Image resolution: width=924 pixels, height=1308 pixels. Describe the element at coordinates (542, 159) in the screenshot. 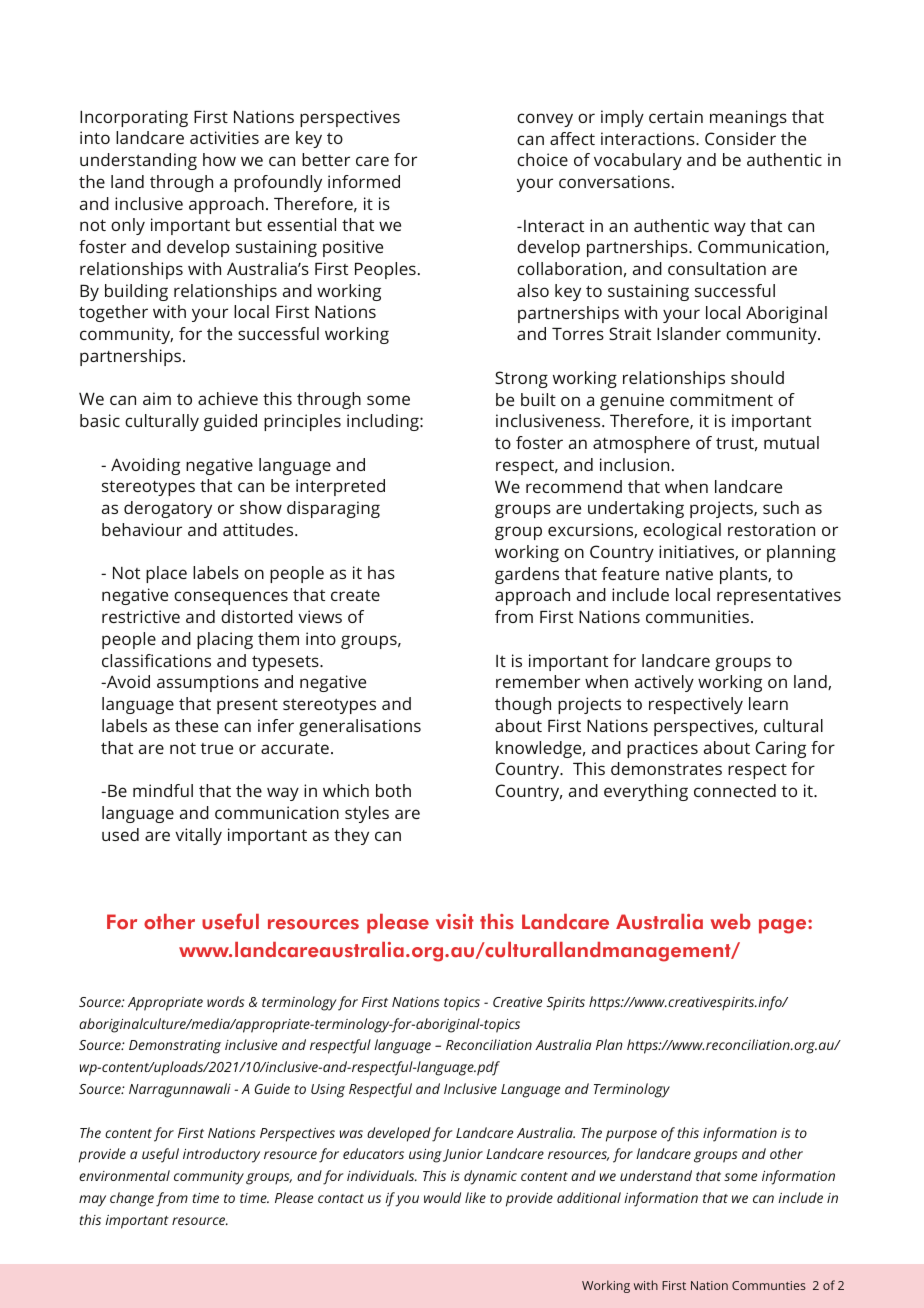

I see `choice` at that location.
